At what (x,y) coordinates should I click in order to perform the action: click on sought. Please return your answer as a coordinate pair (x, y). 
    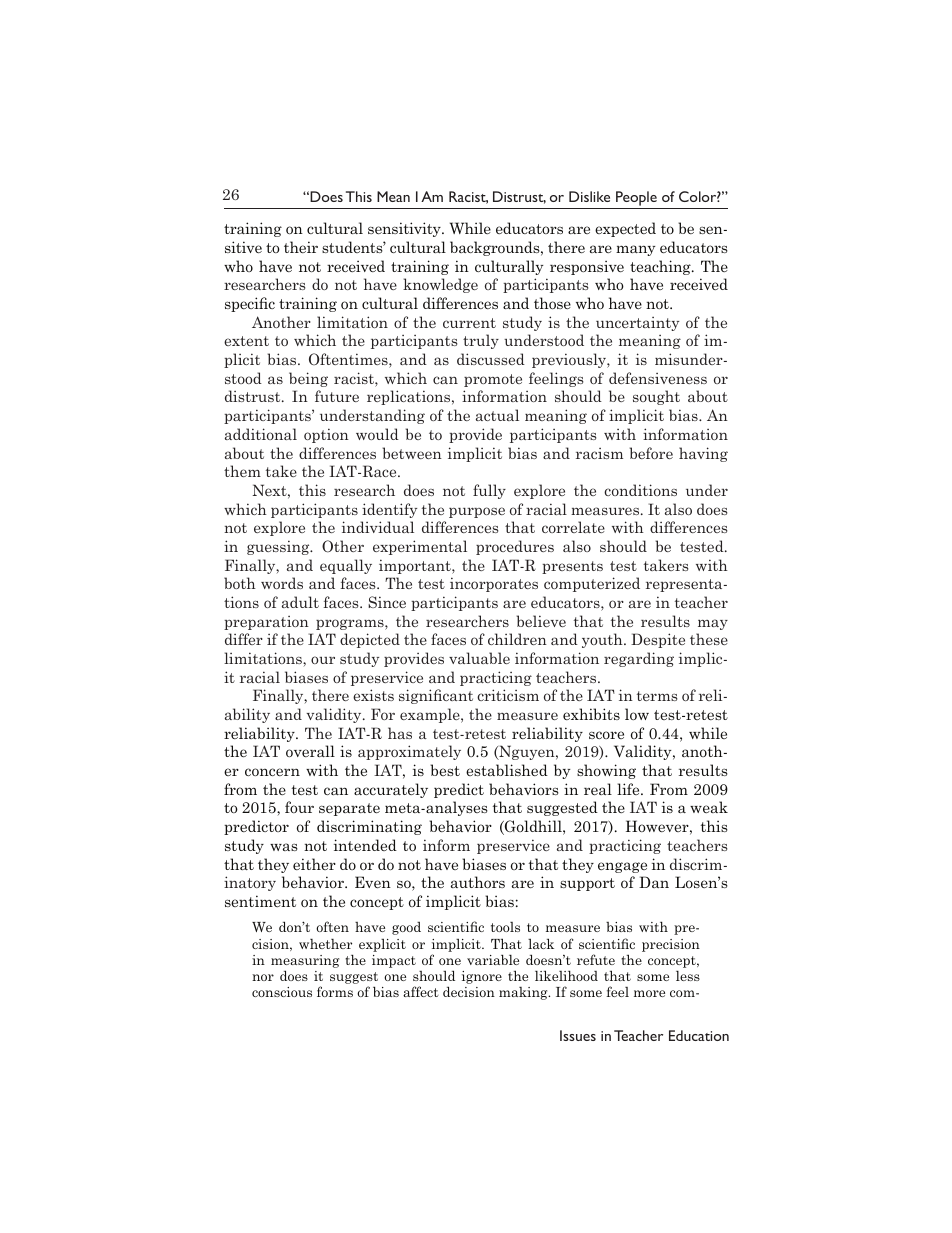
    Looking at the image, I should click on (656, 397).
